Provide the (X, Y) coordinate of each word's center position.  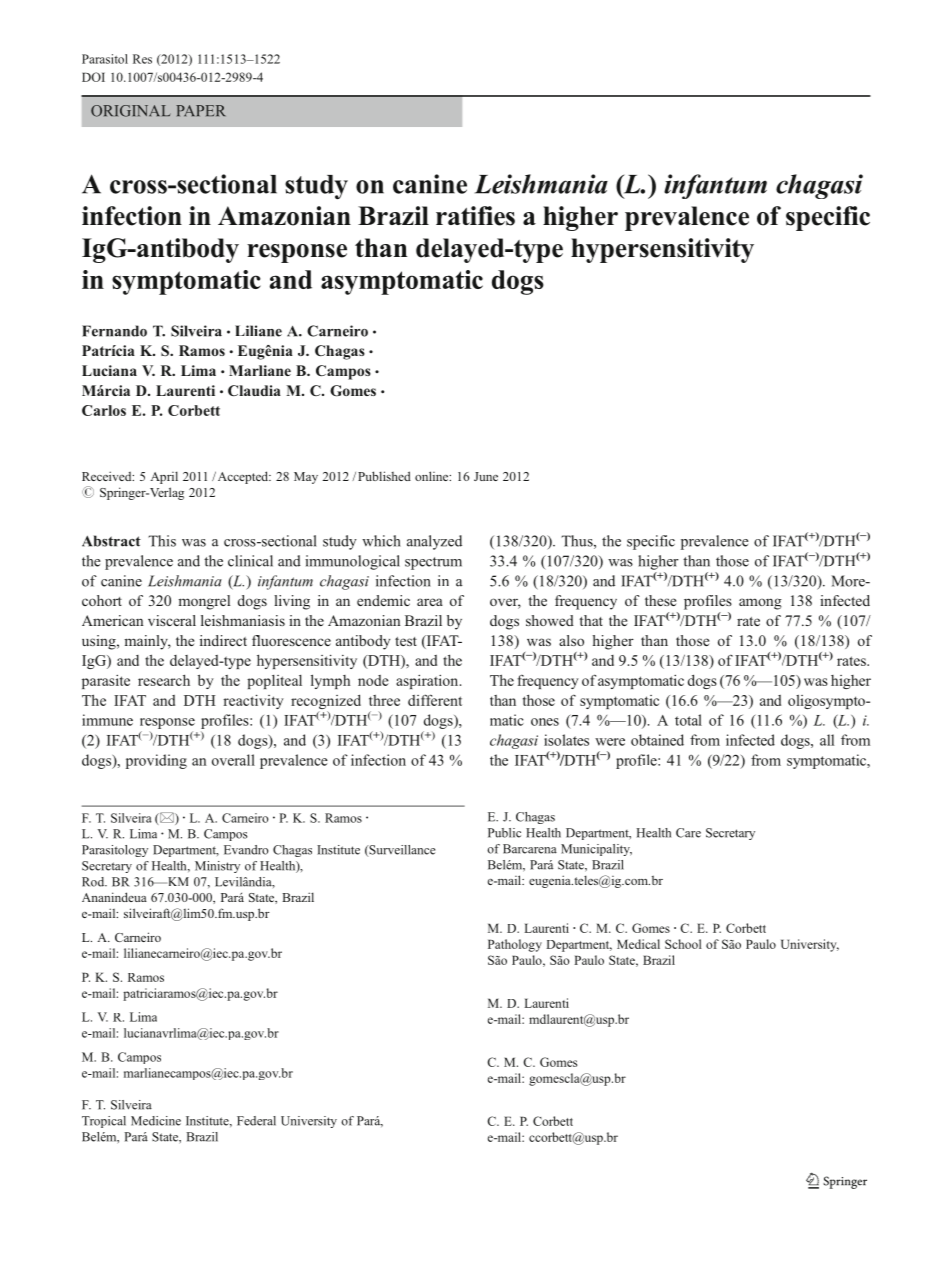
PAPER (201, 110)
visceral (172, 620)
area (430, 602)
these (660, 600)
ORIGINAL (131, 111)
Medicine (156, 1121)
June (486, 476)
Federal (256, 1121)
